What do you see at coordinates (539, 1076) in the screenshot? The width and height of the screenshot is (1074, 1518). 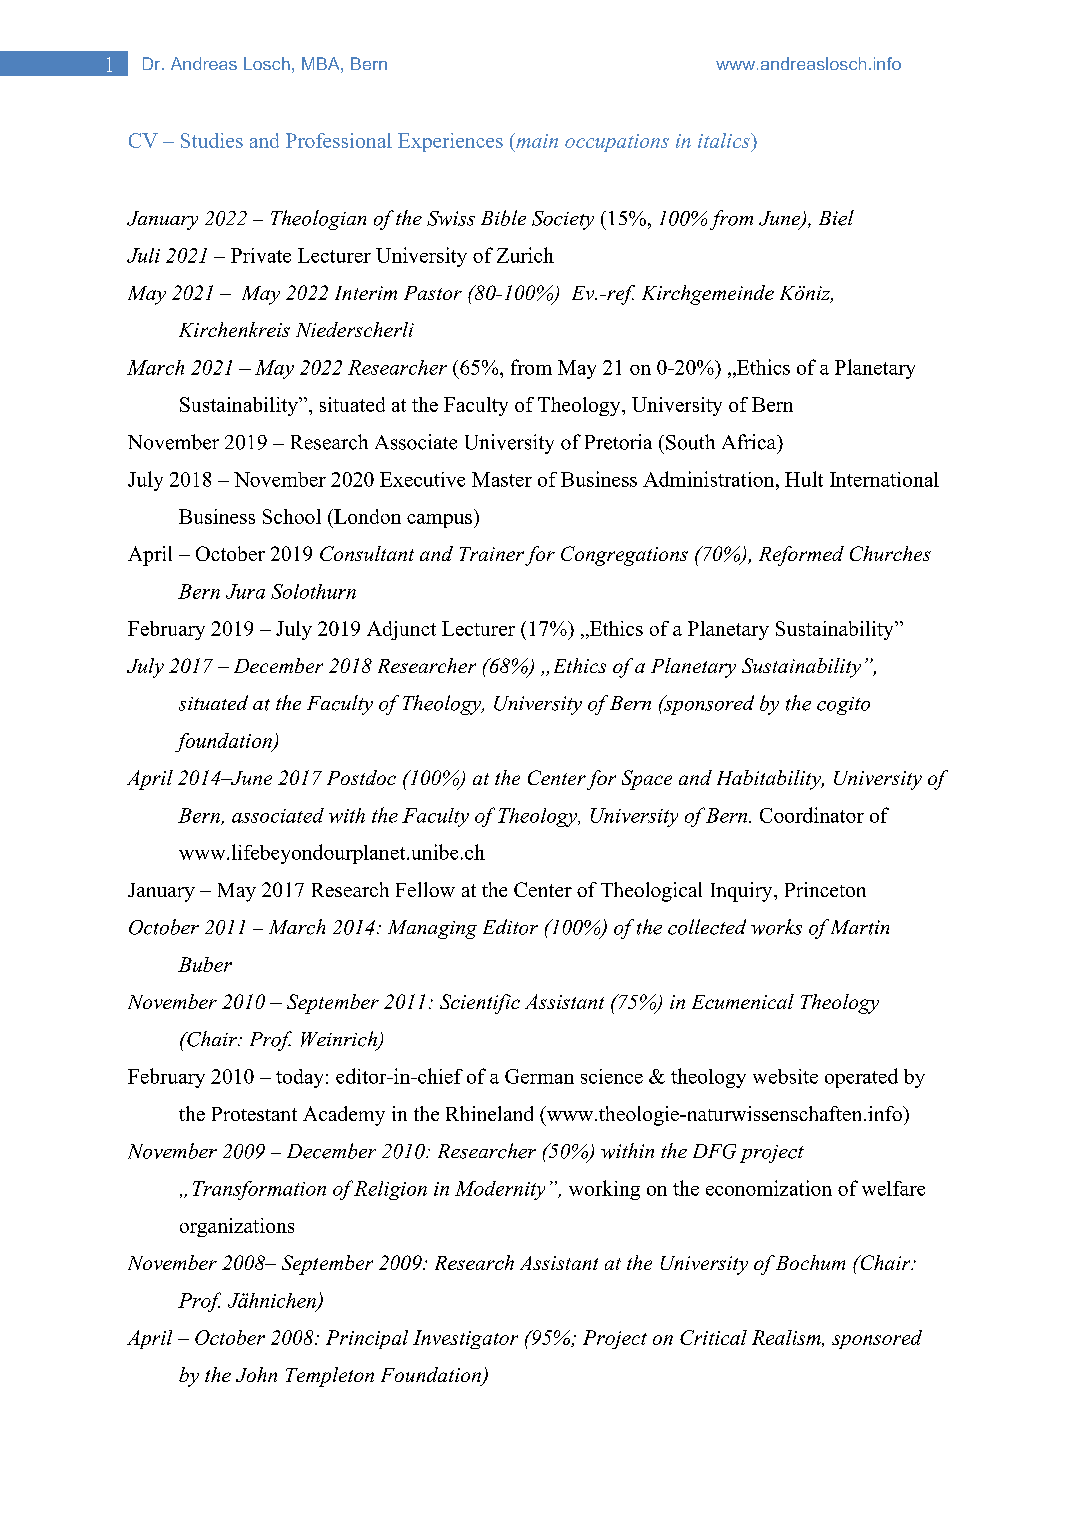 I see `German` at bounding box center [539, 1076].
